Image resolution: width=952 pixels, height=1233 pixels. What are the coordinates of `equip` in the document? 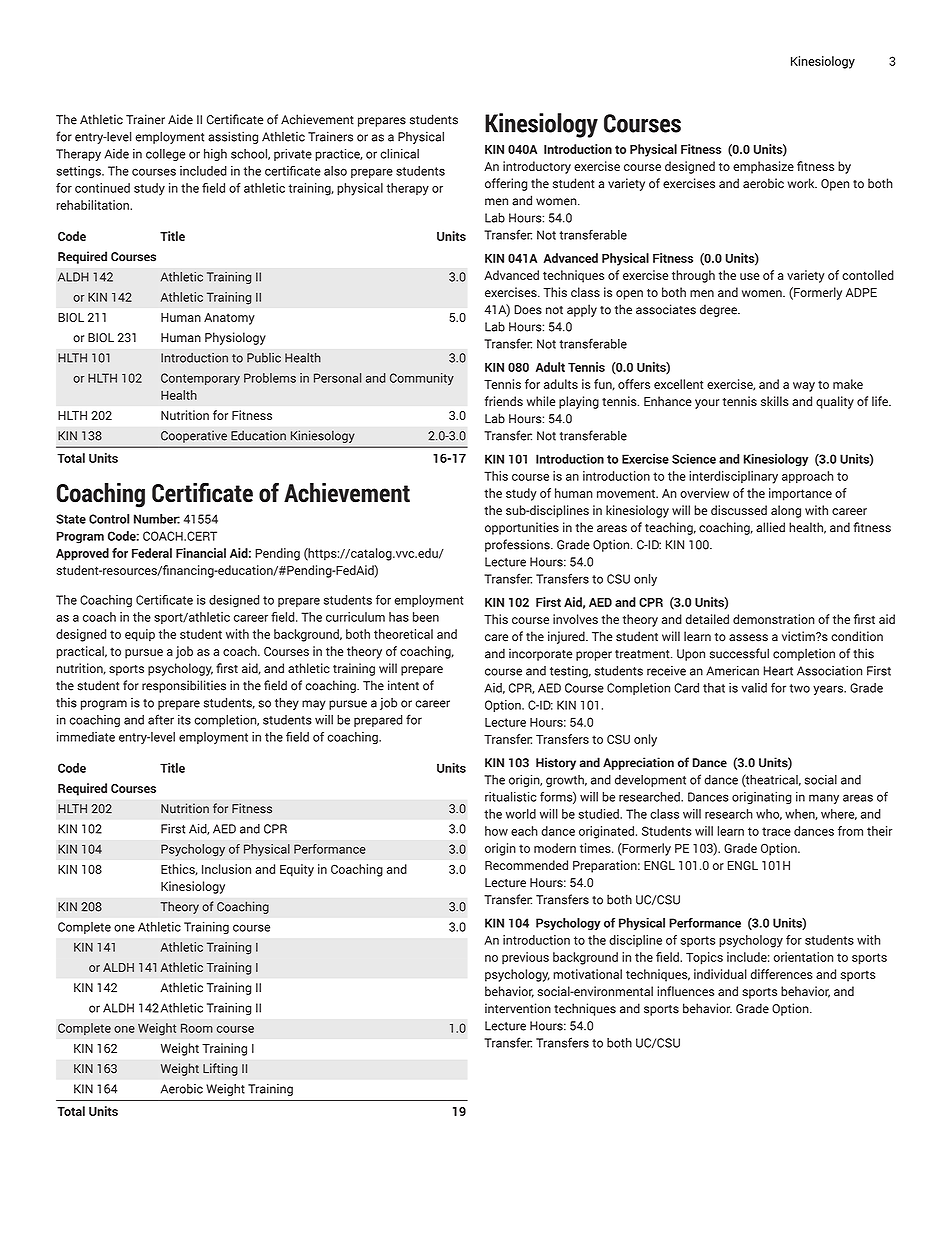 It's located at (140, 635).
